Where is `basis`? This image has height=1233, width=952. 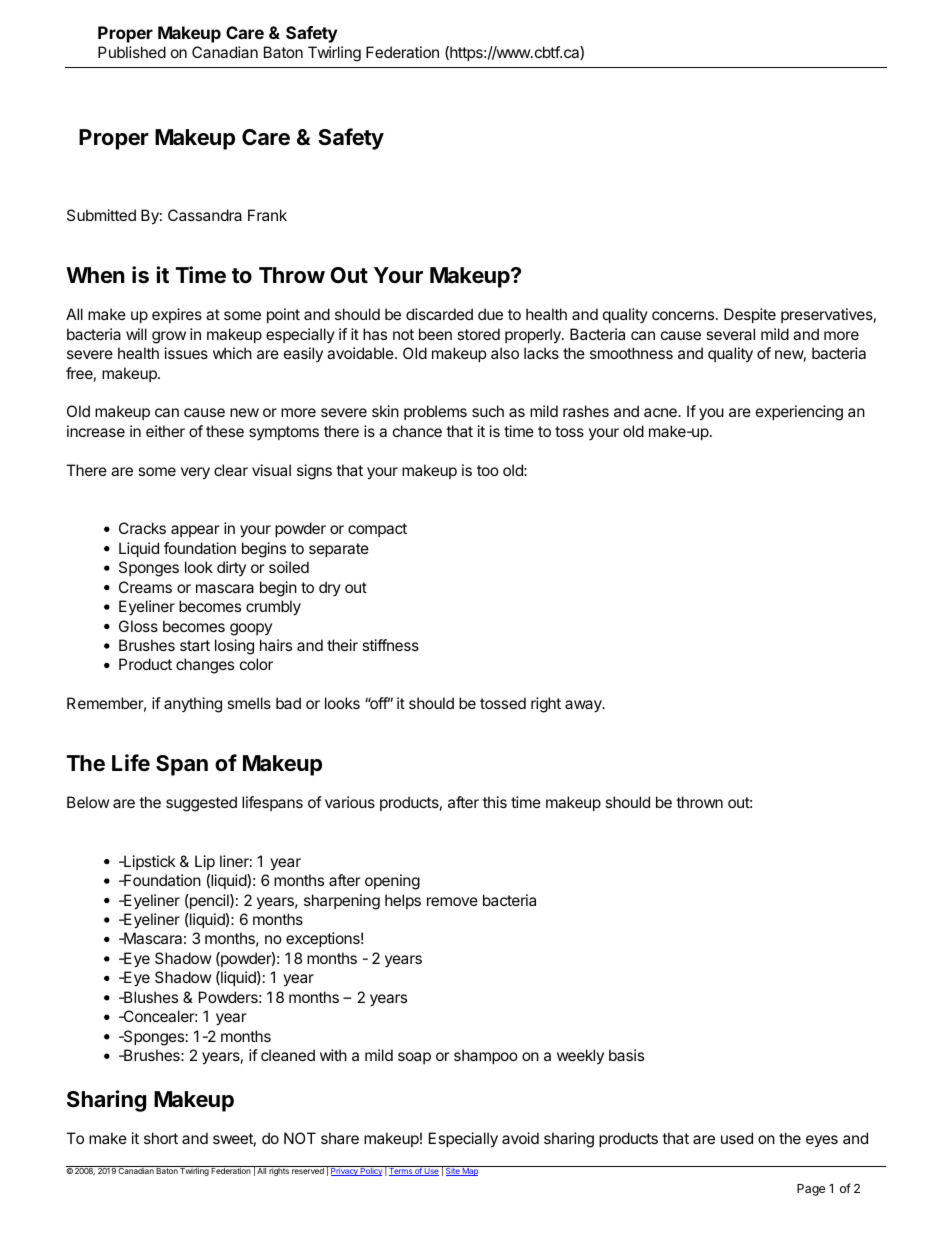 basis is located at coordinates (626, 1055).
